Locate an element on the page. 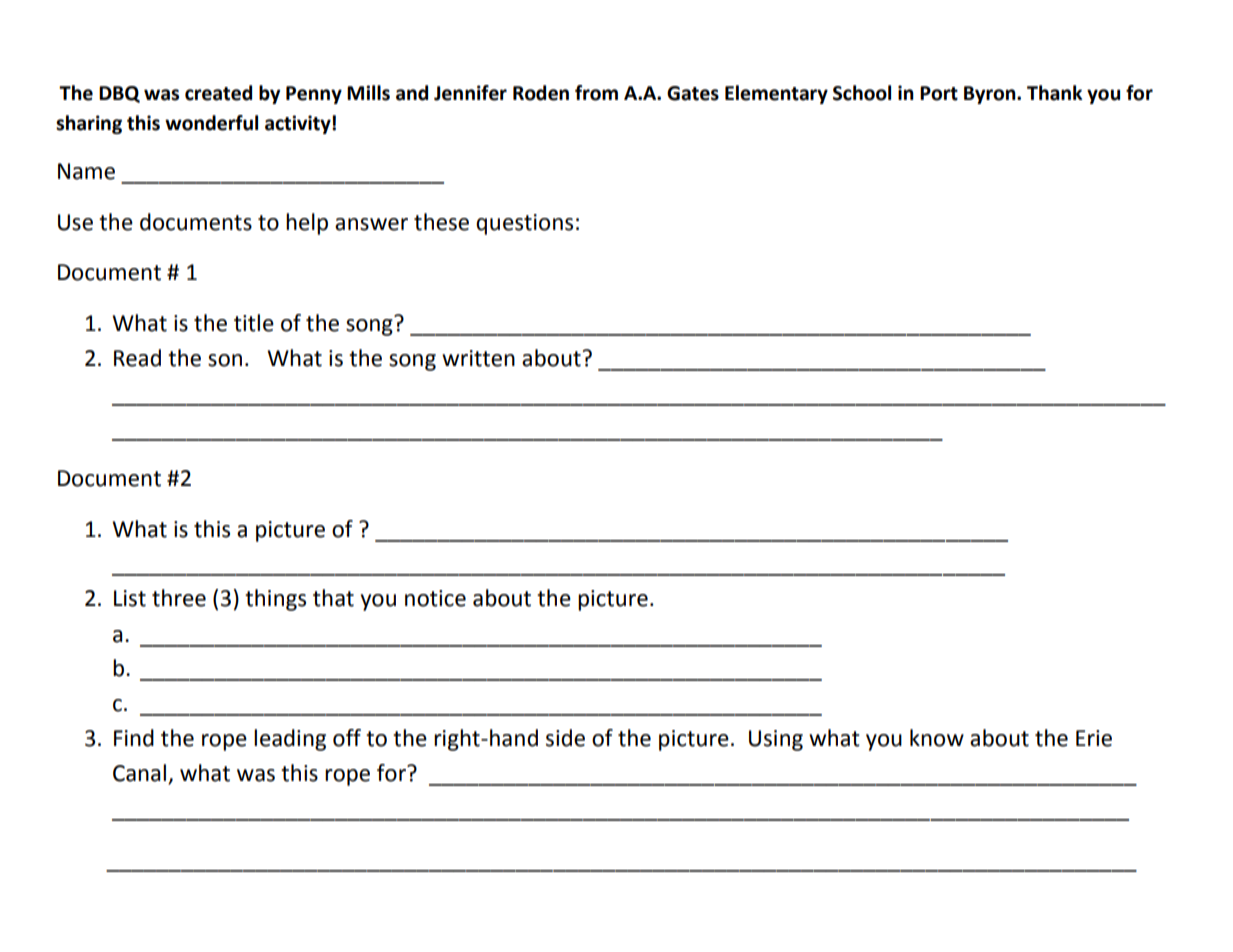 This page has height=952, width=1233. that is located at coordinates (333, 598).
